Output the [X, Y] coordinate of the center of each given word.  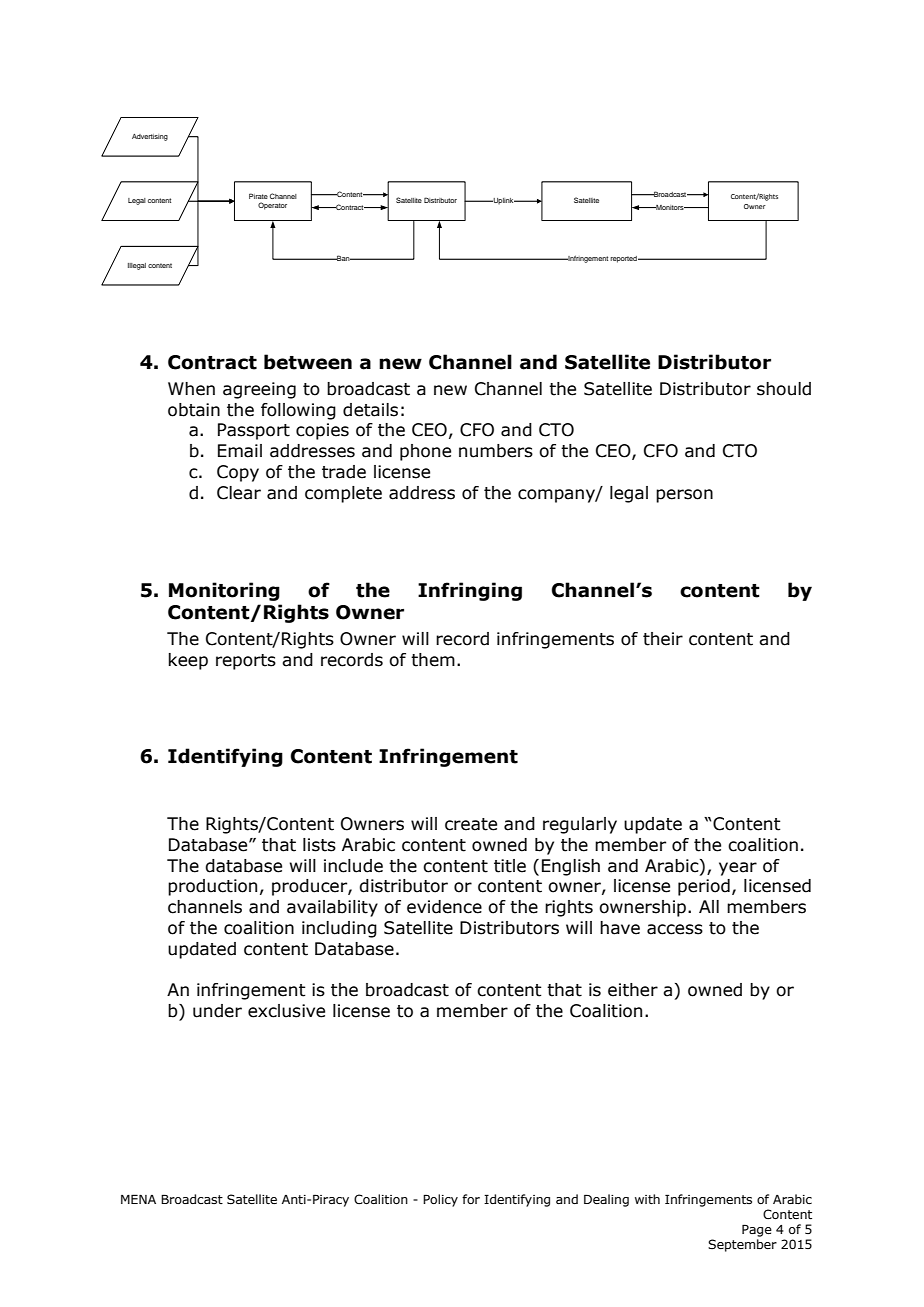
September [742, 1245]
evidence [444, 907]
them [433, 660]
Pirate [258, 196]
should [784, 389]
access [675, 929]
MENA [138, 1199]
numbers [496, 451]
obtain [194, 410]
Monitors [670, 207]
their [663, 639]
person [684, 496]
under [217, 1011]
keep [188, 661]
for [471, 1199]
